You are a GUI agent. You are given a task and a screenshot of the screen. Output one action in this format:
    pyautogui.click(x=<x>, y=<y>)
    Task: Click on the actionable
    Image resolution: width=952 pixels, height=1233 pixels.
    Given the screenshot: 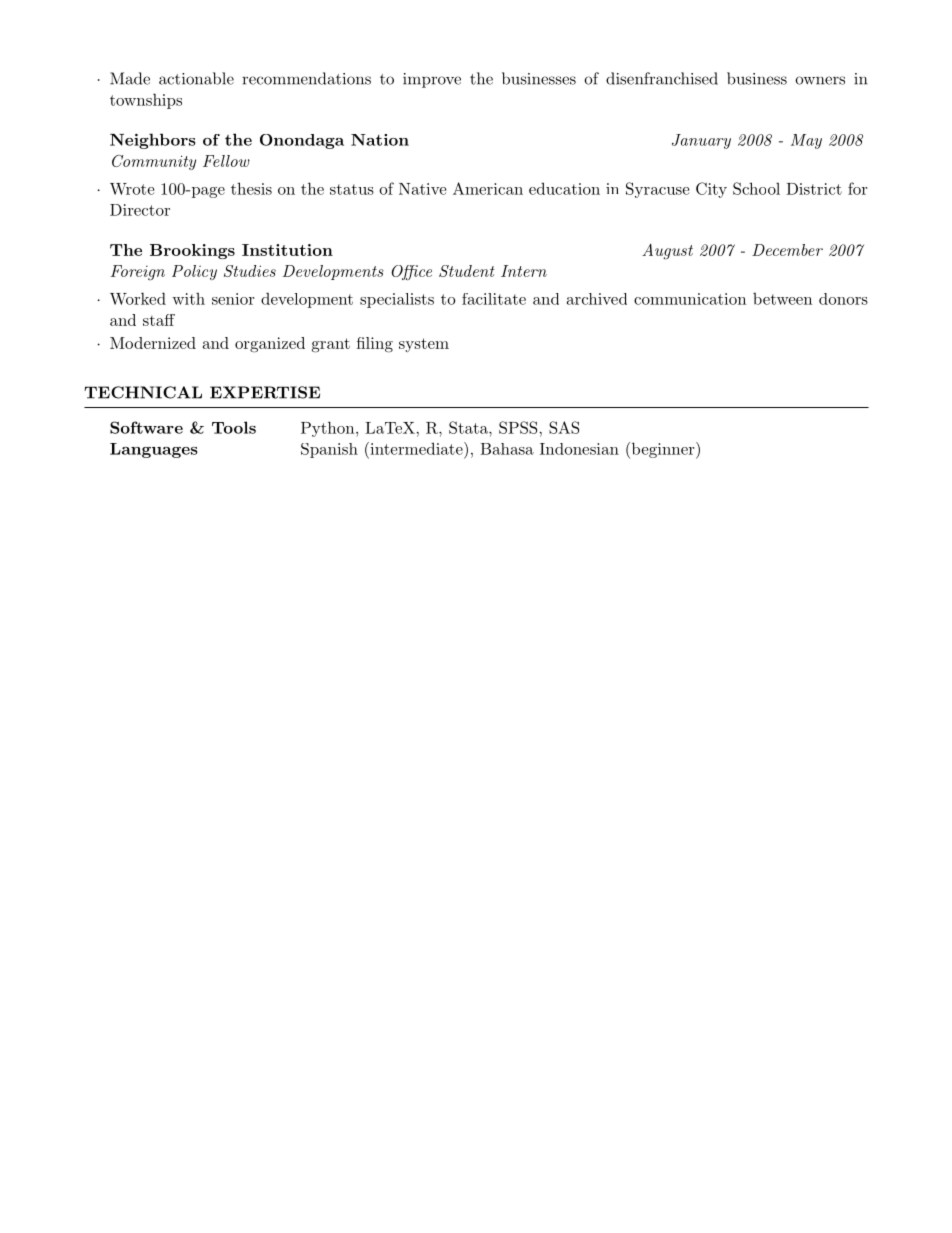 What is the action you would take?
    pyautogui.click(x=196, y=78)
